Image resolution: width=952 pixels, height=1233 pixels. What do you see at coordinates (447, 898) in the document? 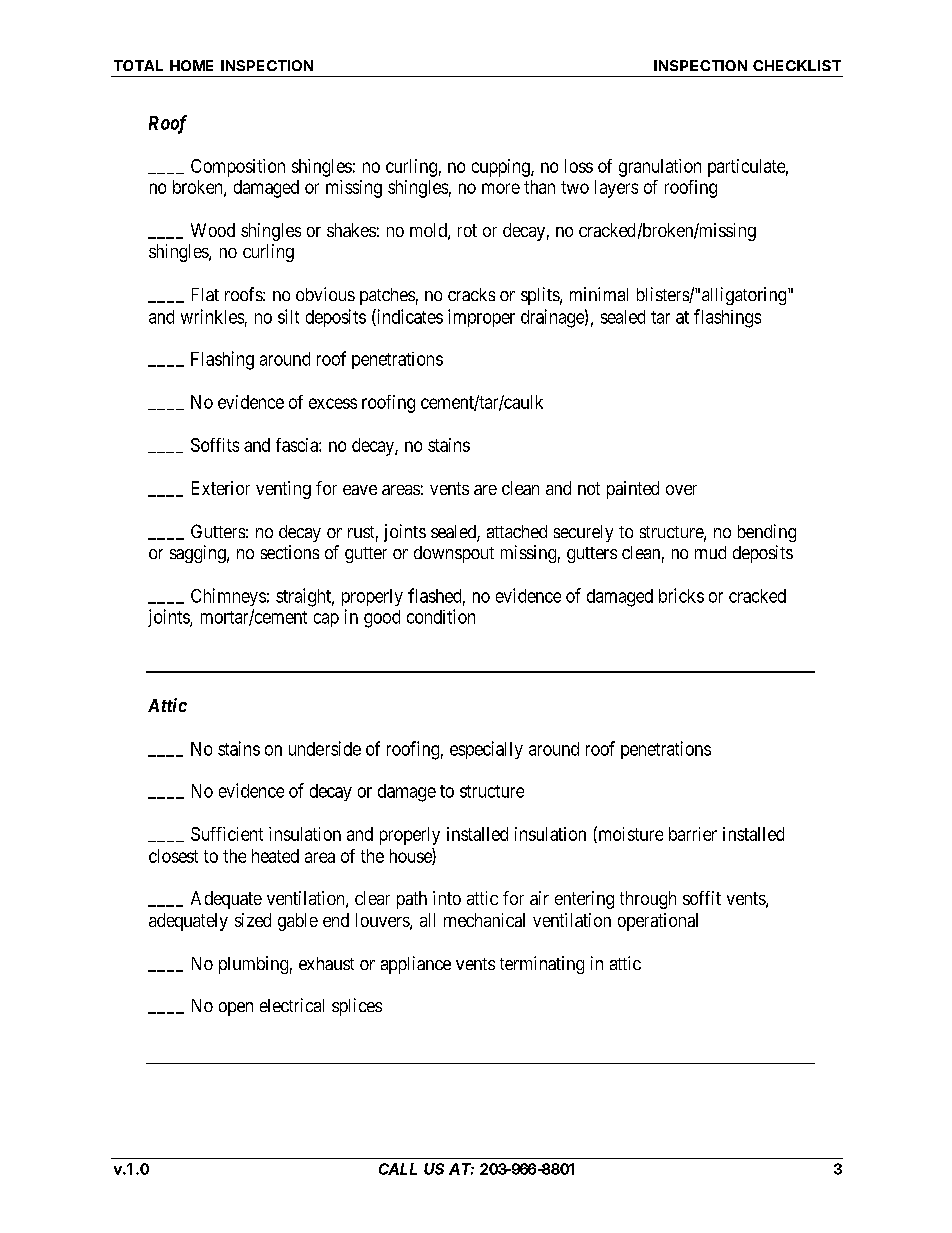
I see `into` at bounding box center [447, 898].
